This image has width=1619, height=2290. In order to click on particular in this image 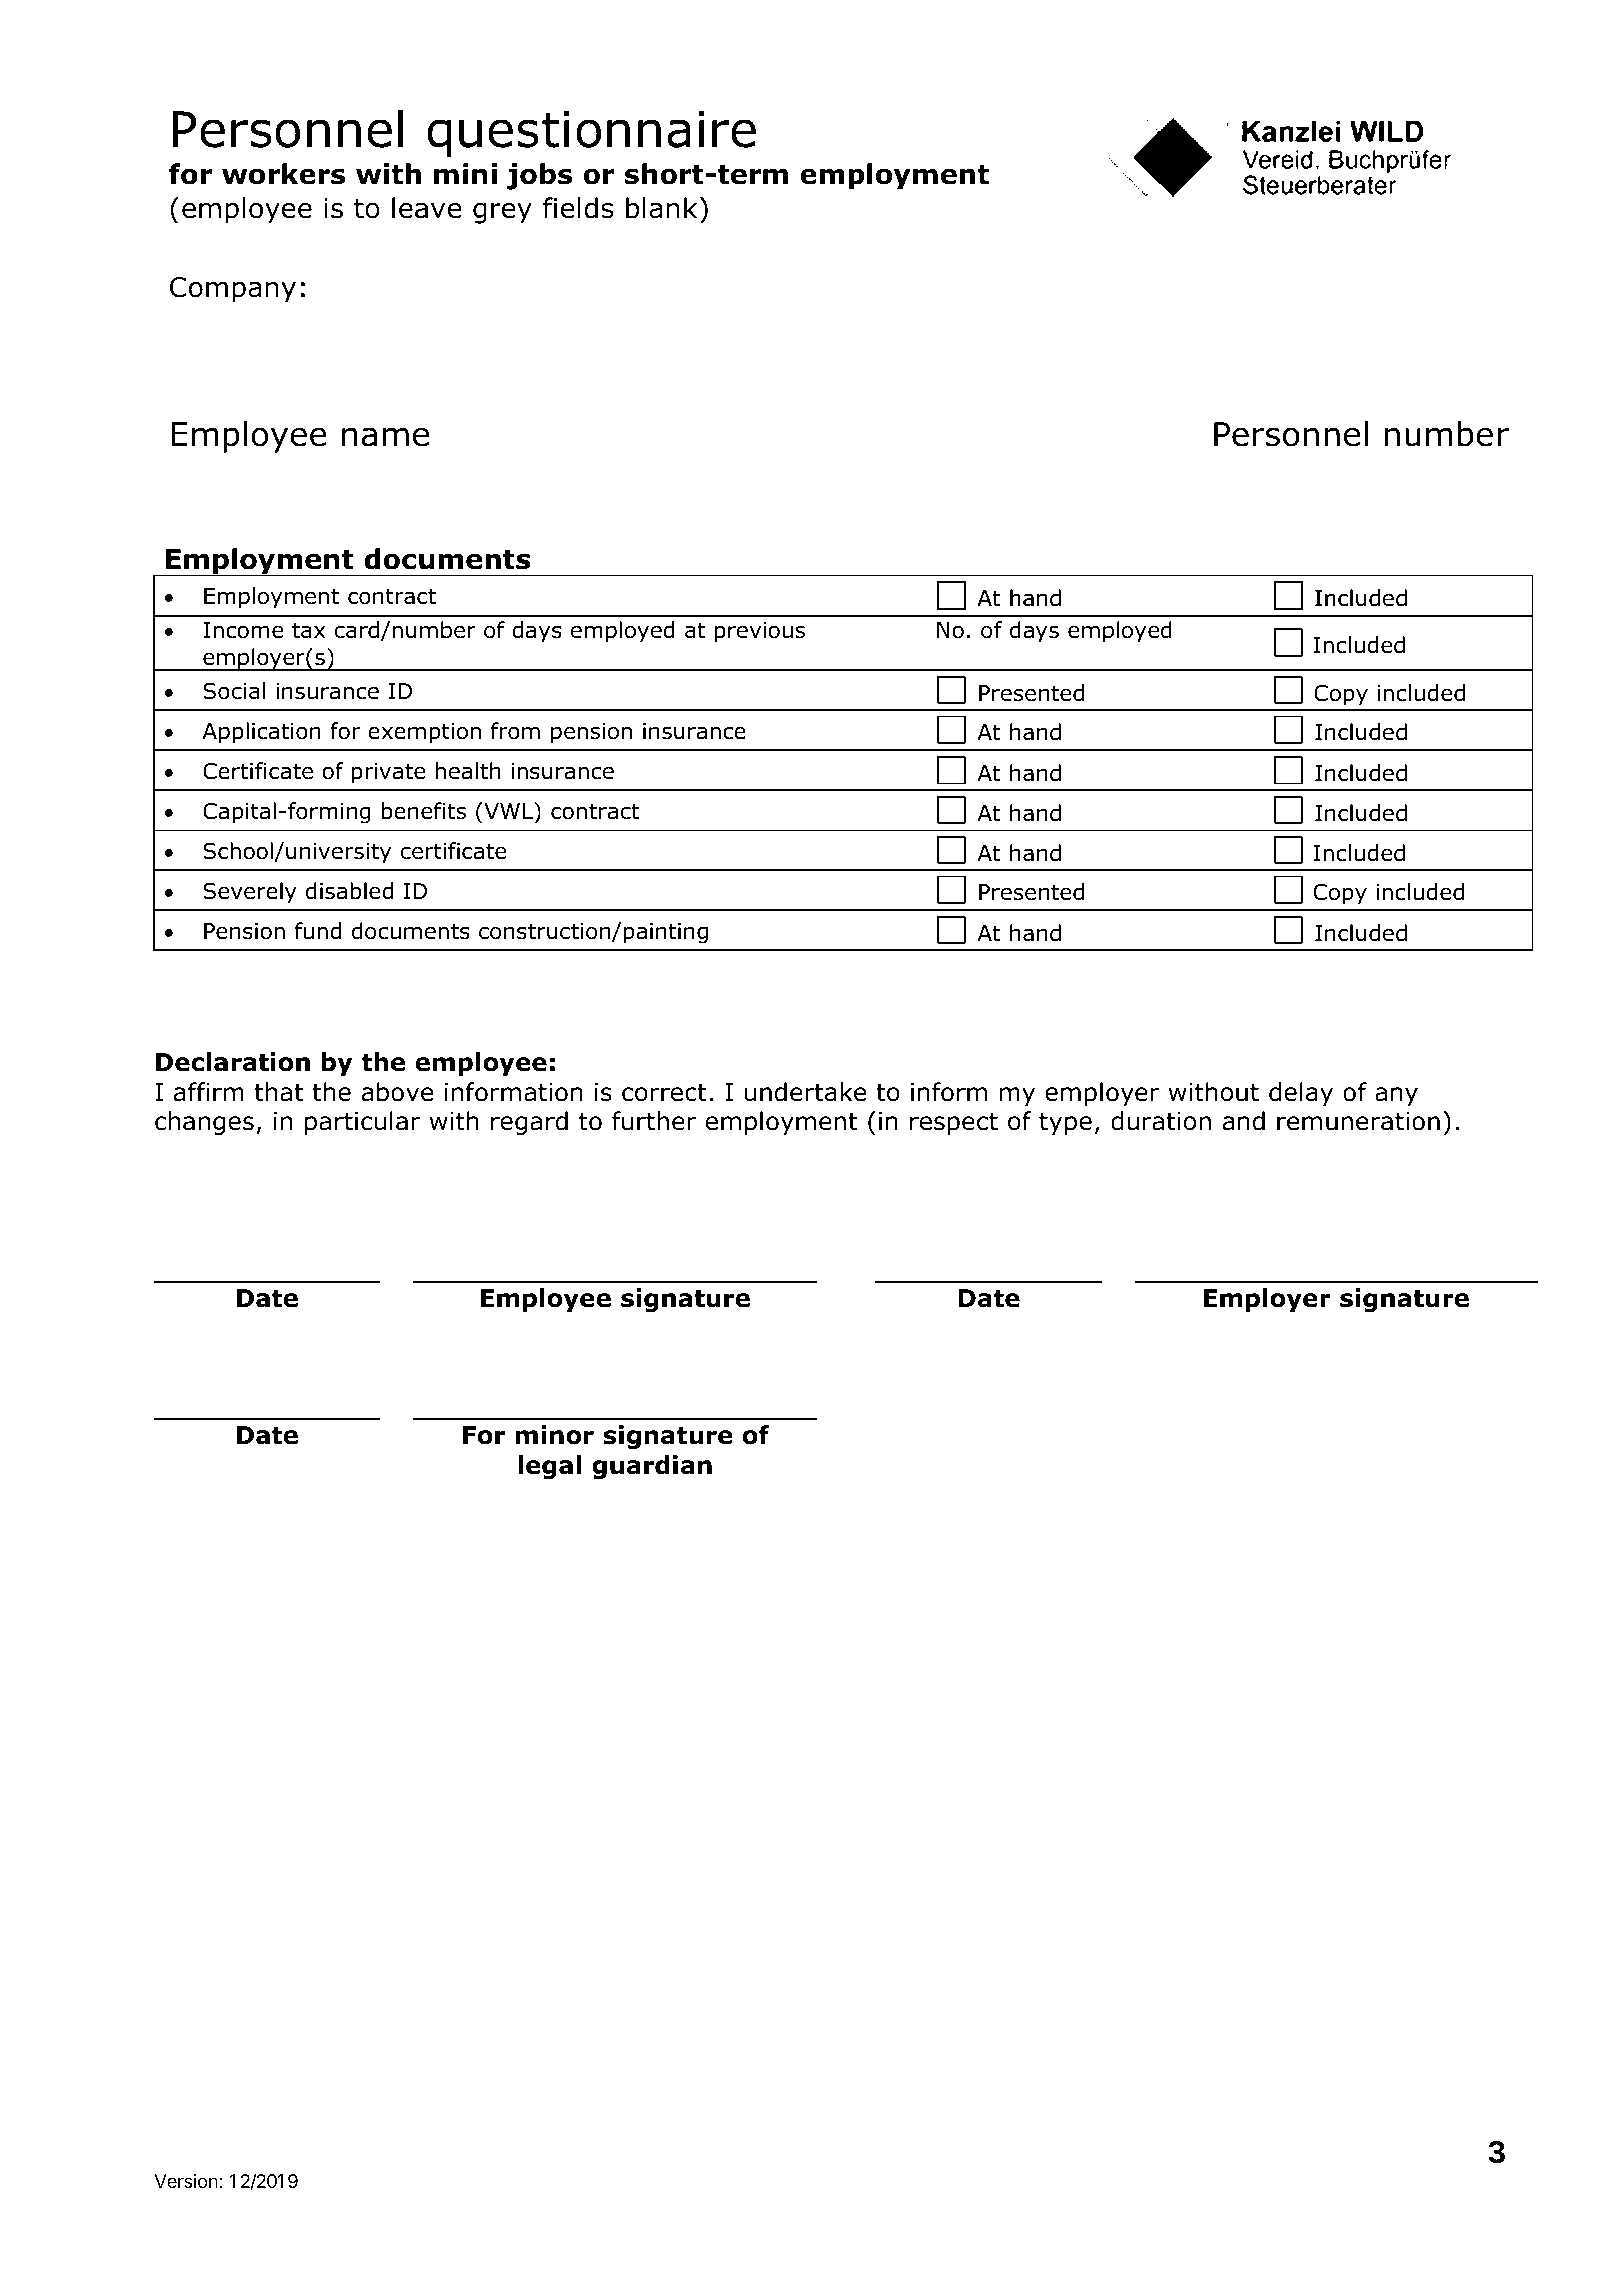, I will do `click(363, 1123)`.
